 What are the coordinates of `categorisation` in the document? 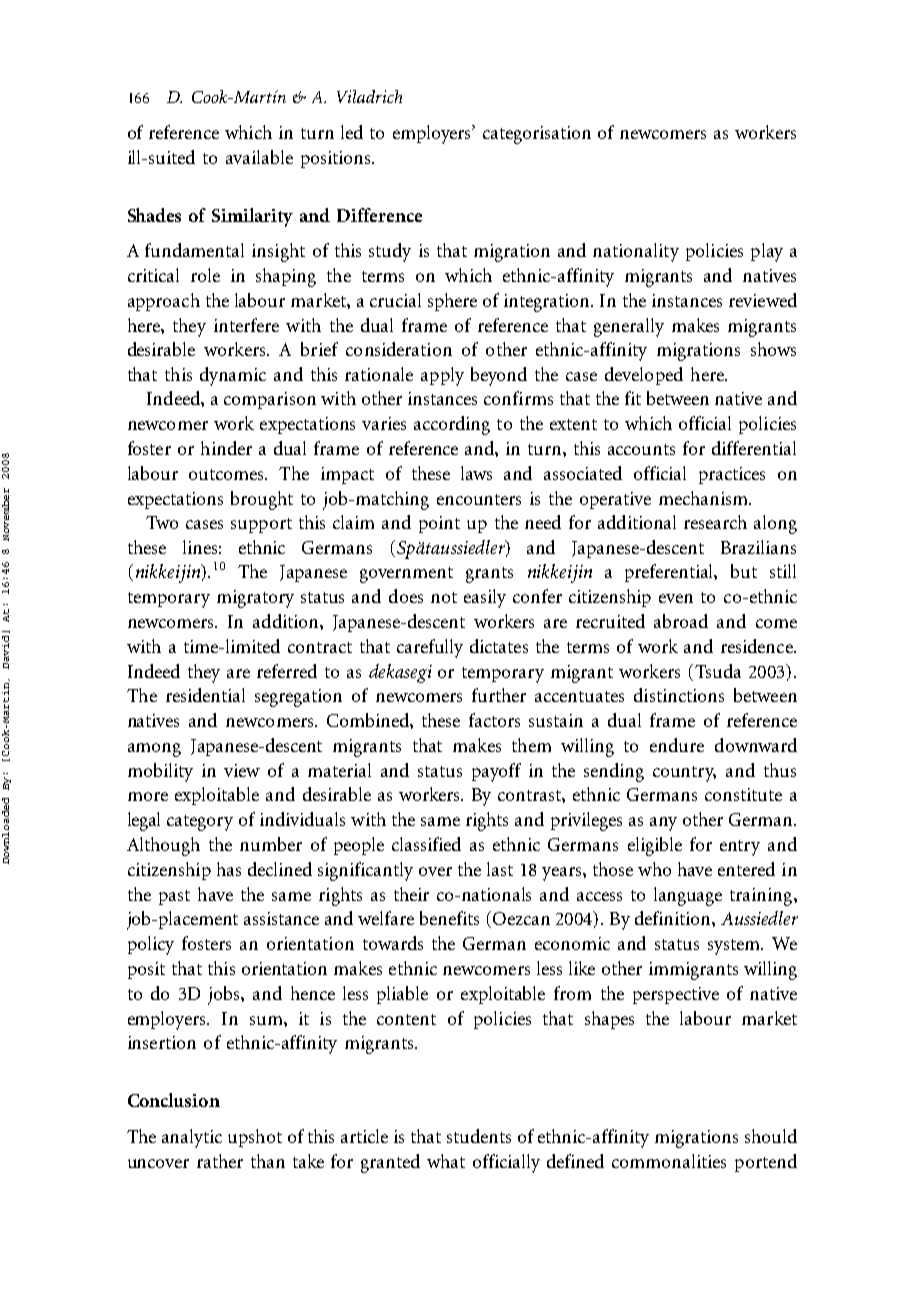 It's located at (537, 135).
